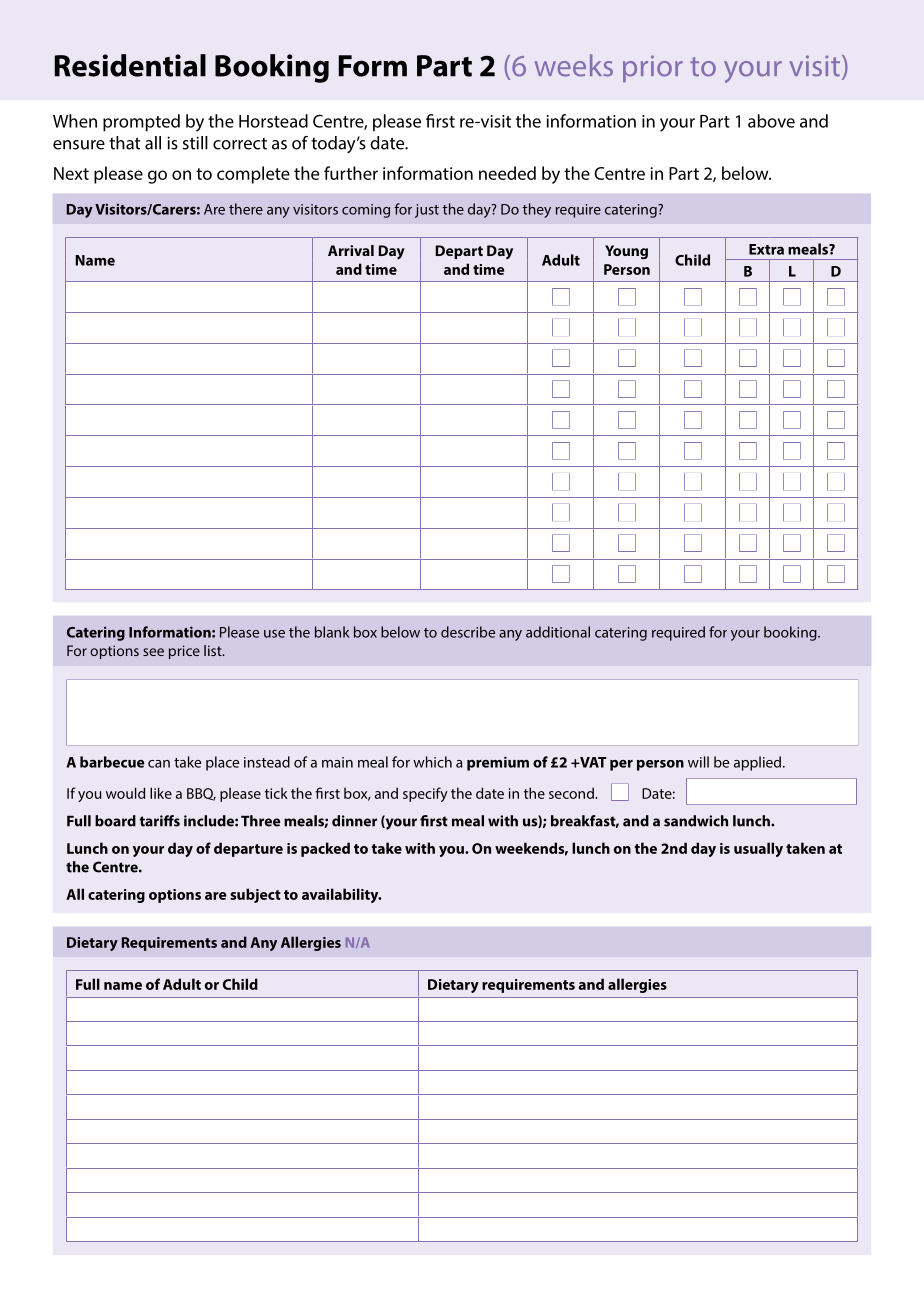 The height and width of the screenshot is (1308, 924). What do you see at coordinates (130, 65) in the screenshot?
I see `Residential` at bounding box center [130, 65].
